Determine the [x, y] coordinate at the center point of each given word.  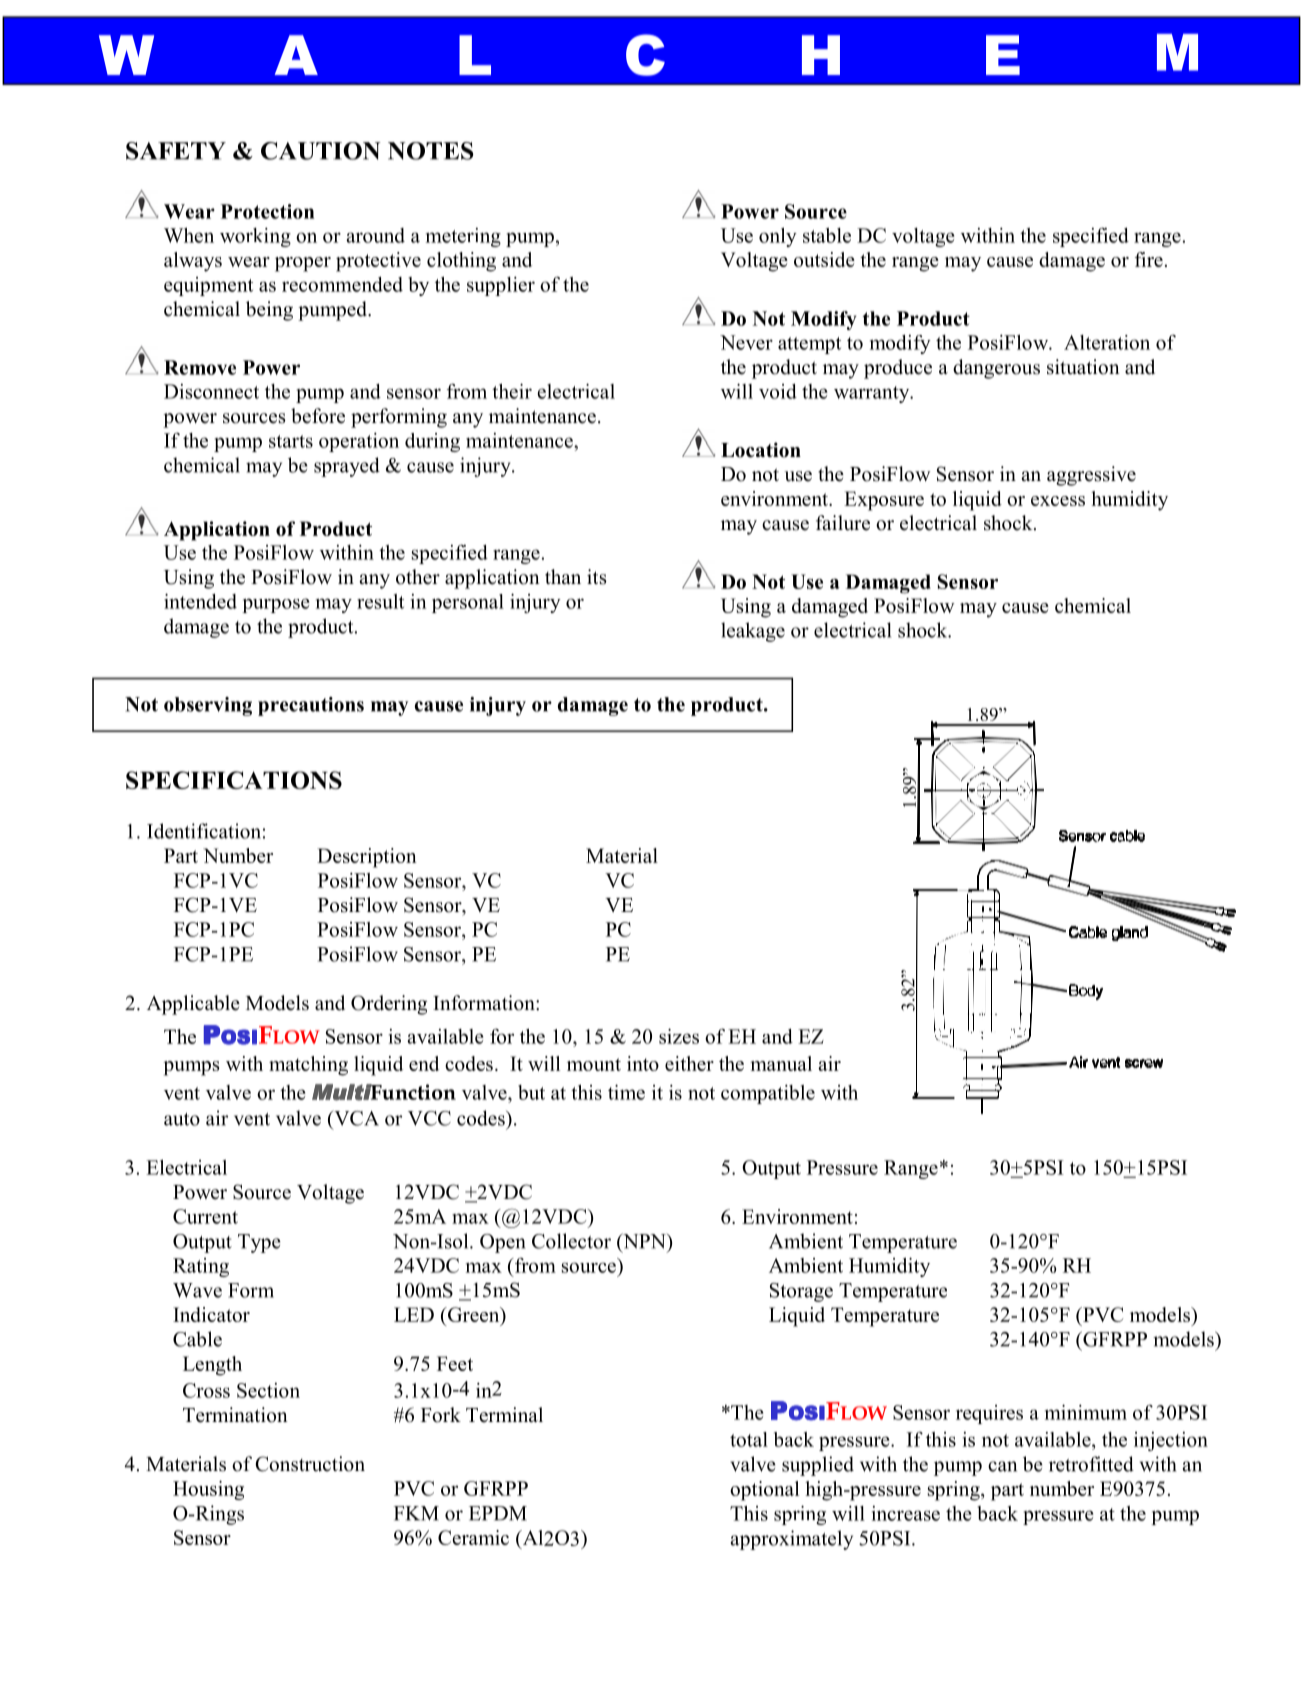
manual [781, 1063]
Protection [268, 211]
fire [1149, 259]
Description [367, 858]
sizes [679, 1036]
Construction [310, 1464]
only [778, 237]
